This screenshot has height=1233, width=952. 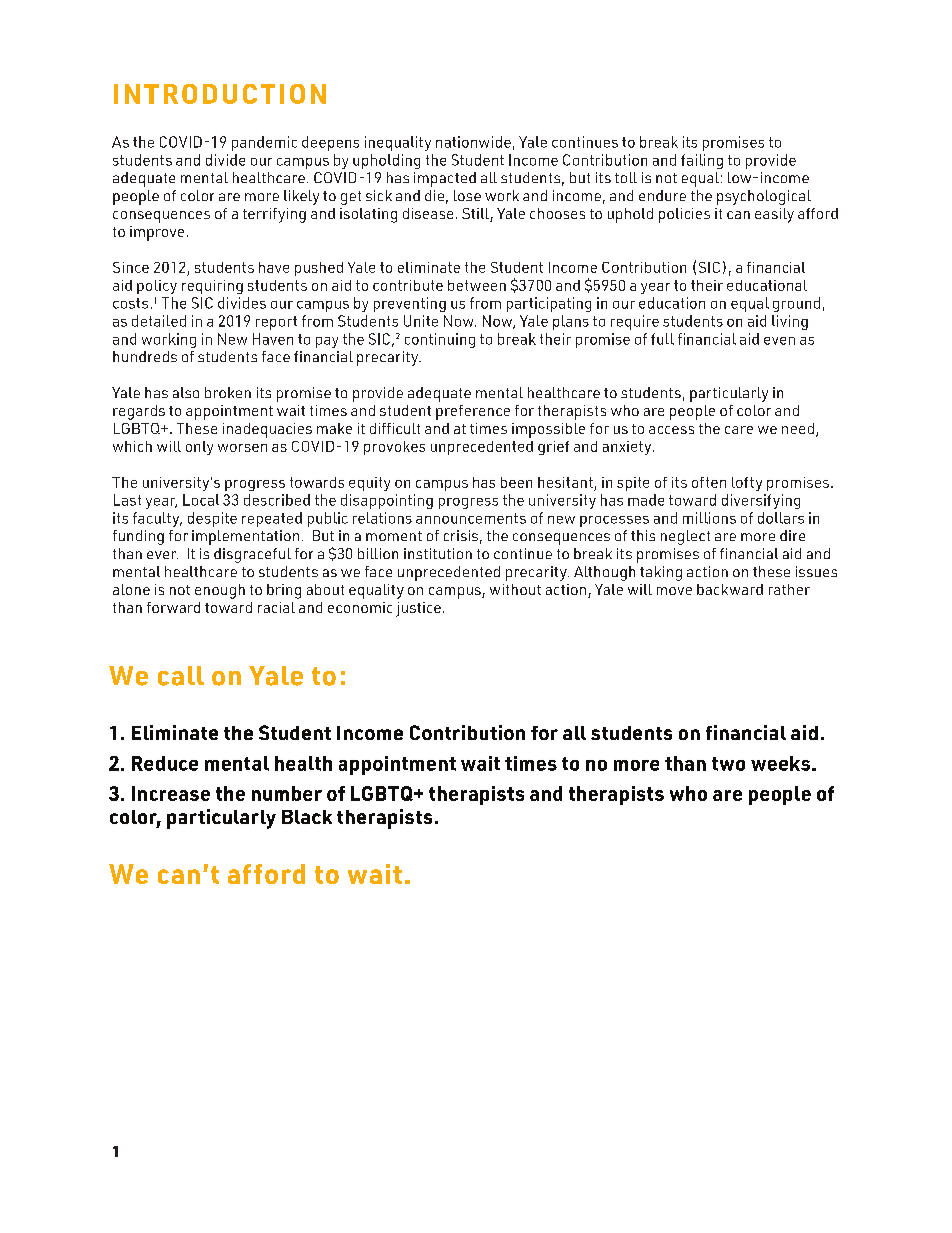 What do you see at coordinates (220, 591) in the screenshot?
I see `enough` at bounding box center [220, 591].
